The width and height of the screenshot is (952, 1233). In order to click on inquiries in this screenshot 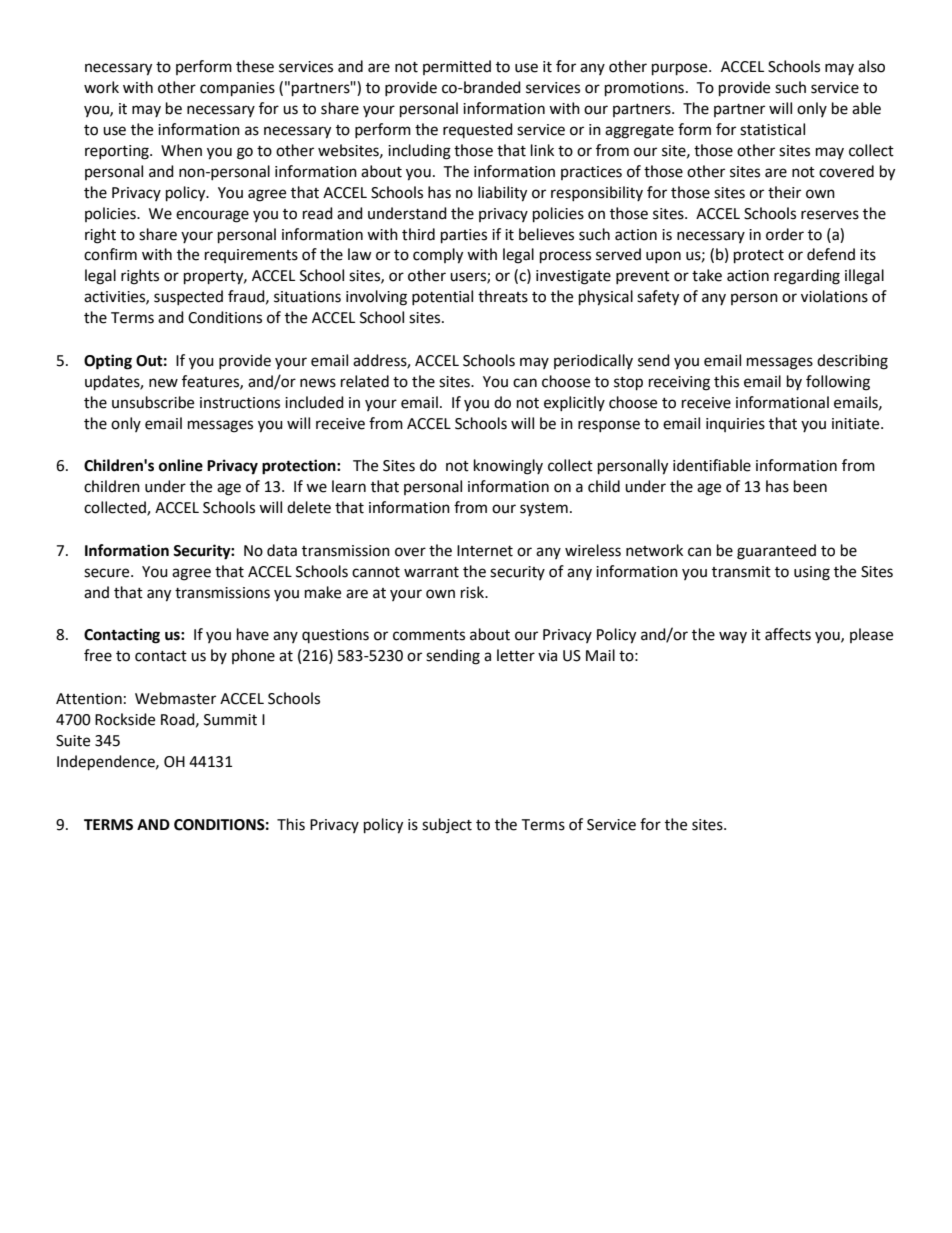, I will do `click(735, 425)`.
